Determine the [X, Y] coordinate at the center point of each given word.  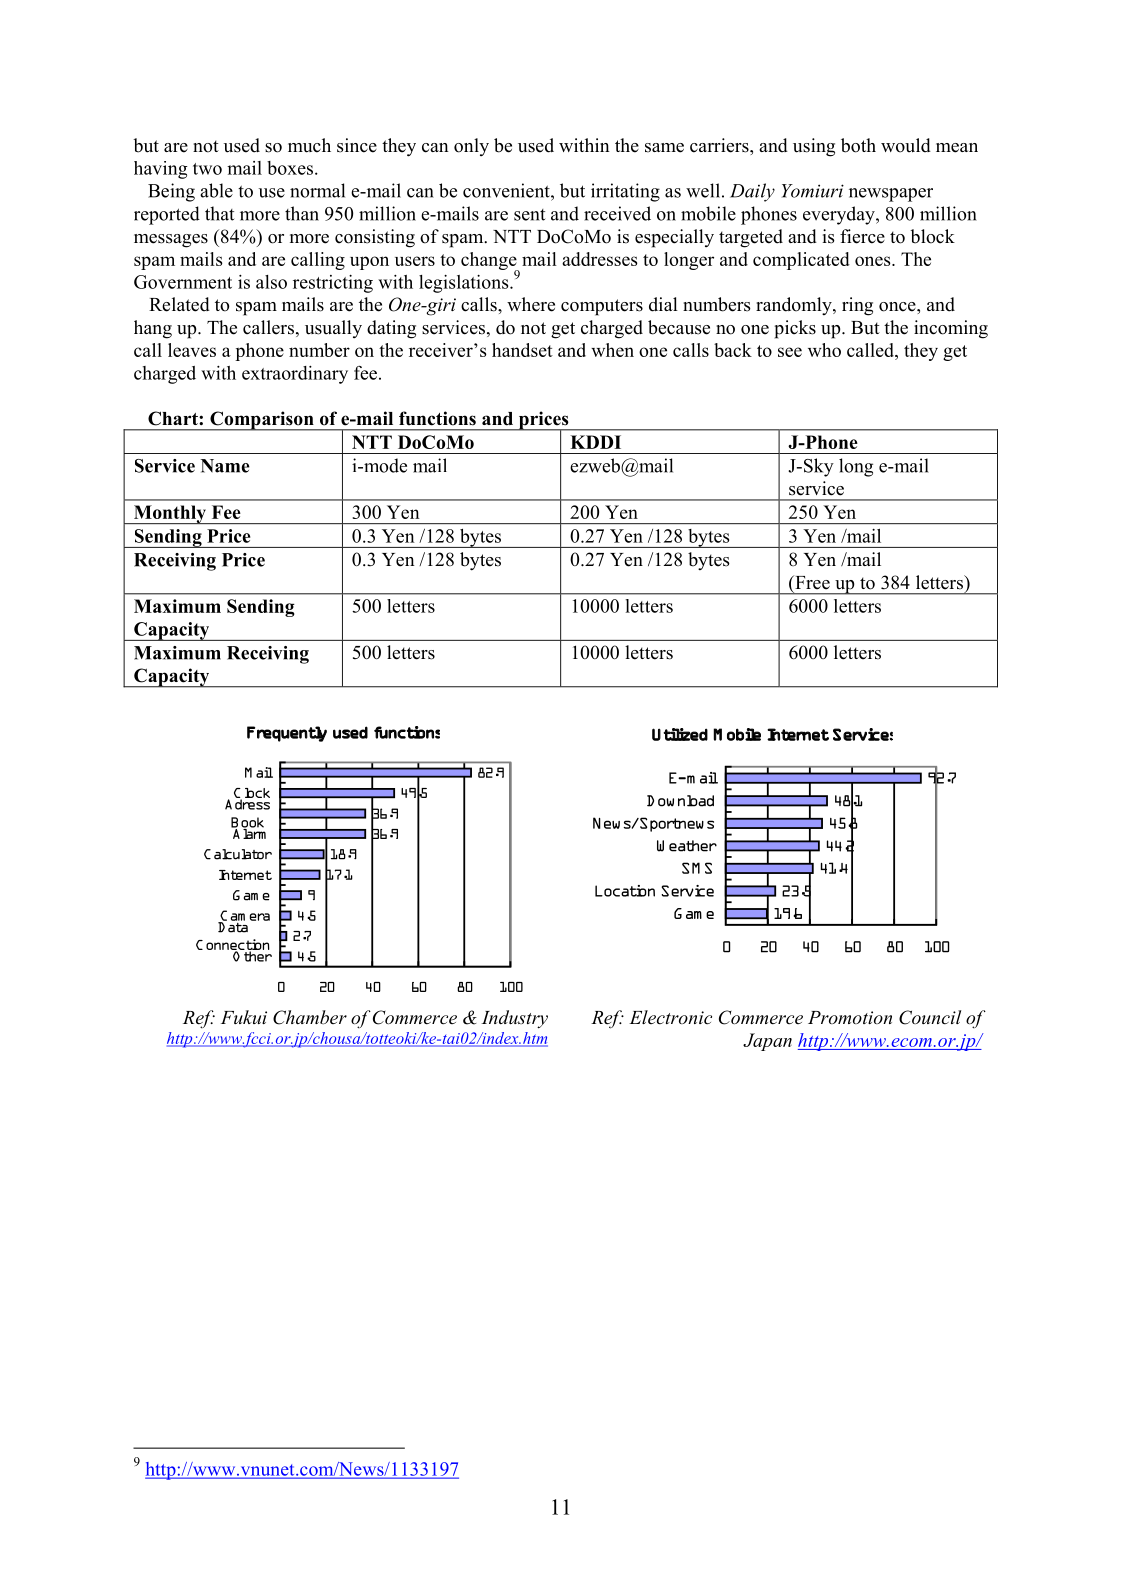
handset [522, 350]
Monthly [169, 514]
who [824, 350]
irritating [625, 192]
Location [625, 891]
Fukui [244, 1017]
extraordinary [295, 375]
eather [693, 846]
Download [680, 801]
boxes [290, 168]
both [858, 145]
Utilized [680, 734]
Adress [247, 803]
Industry [514, 1019]
